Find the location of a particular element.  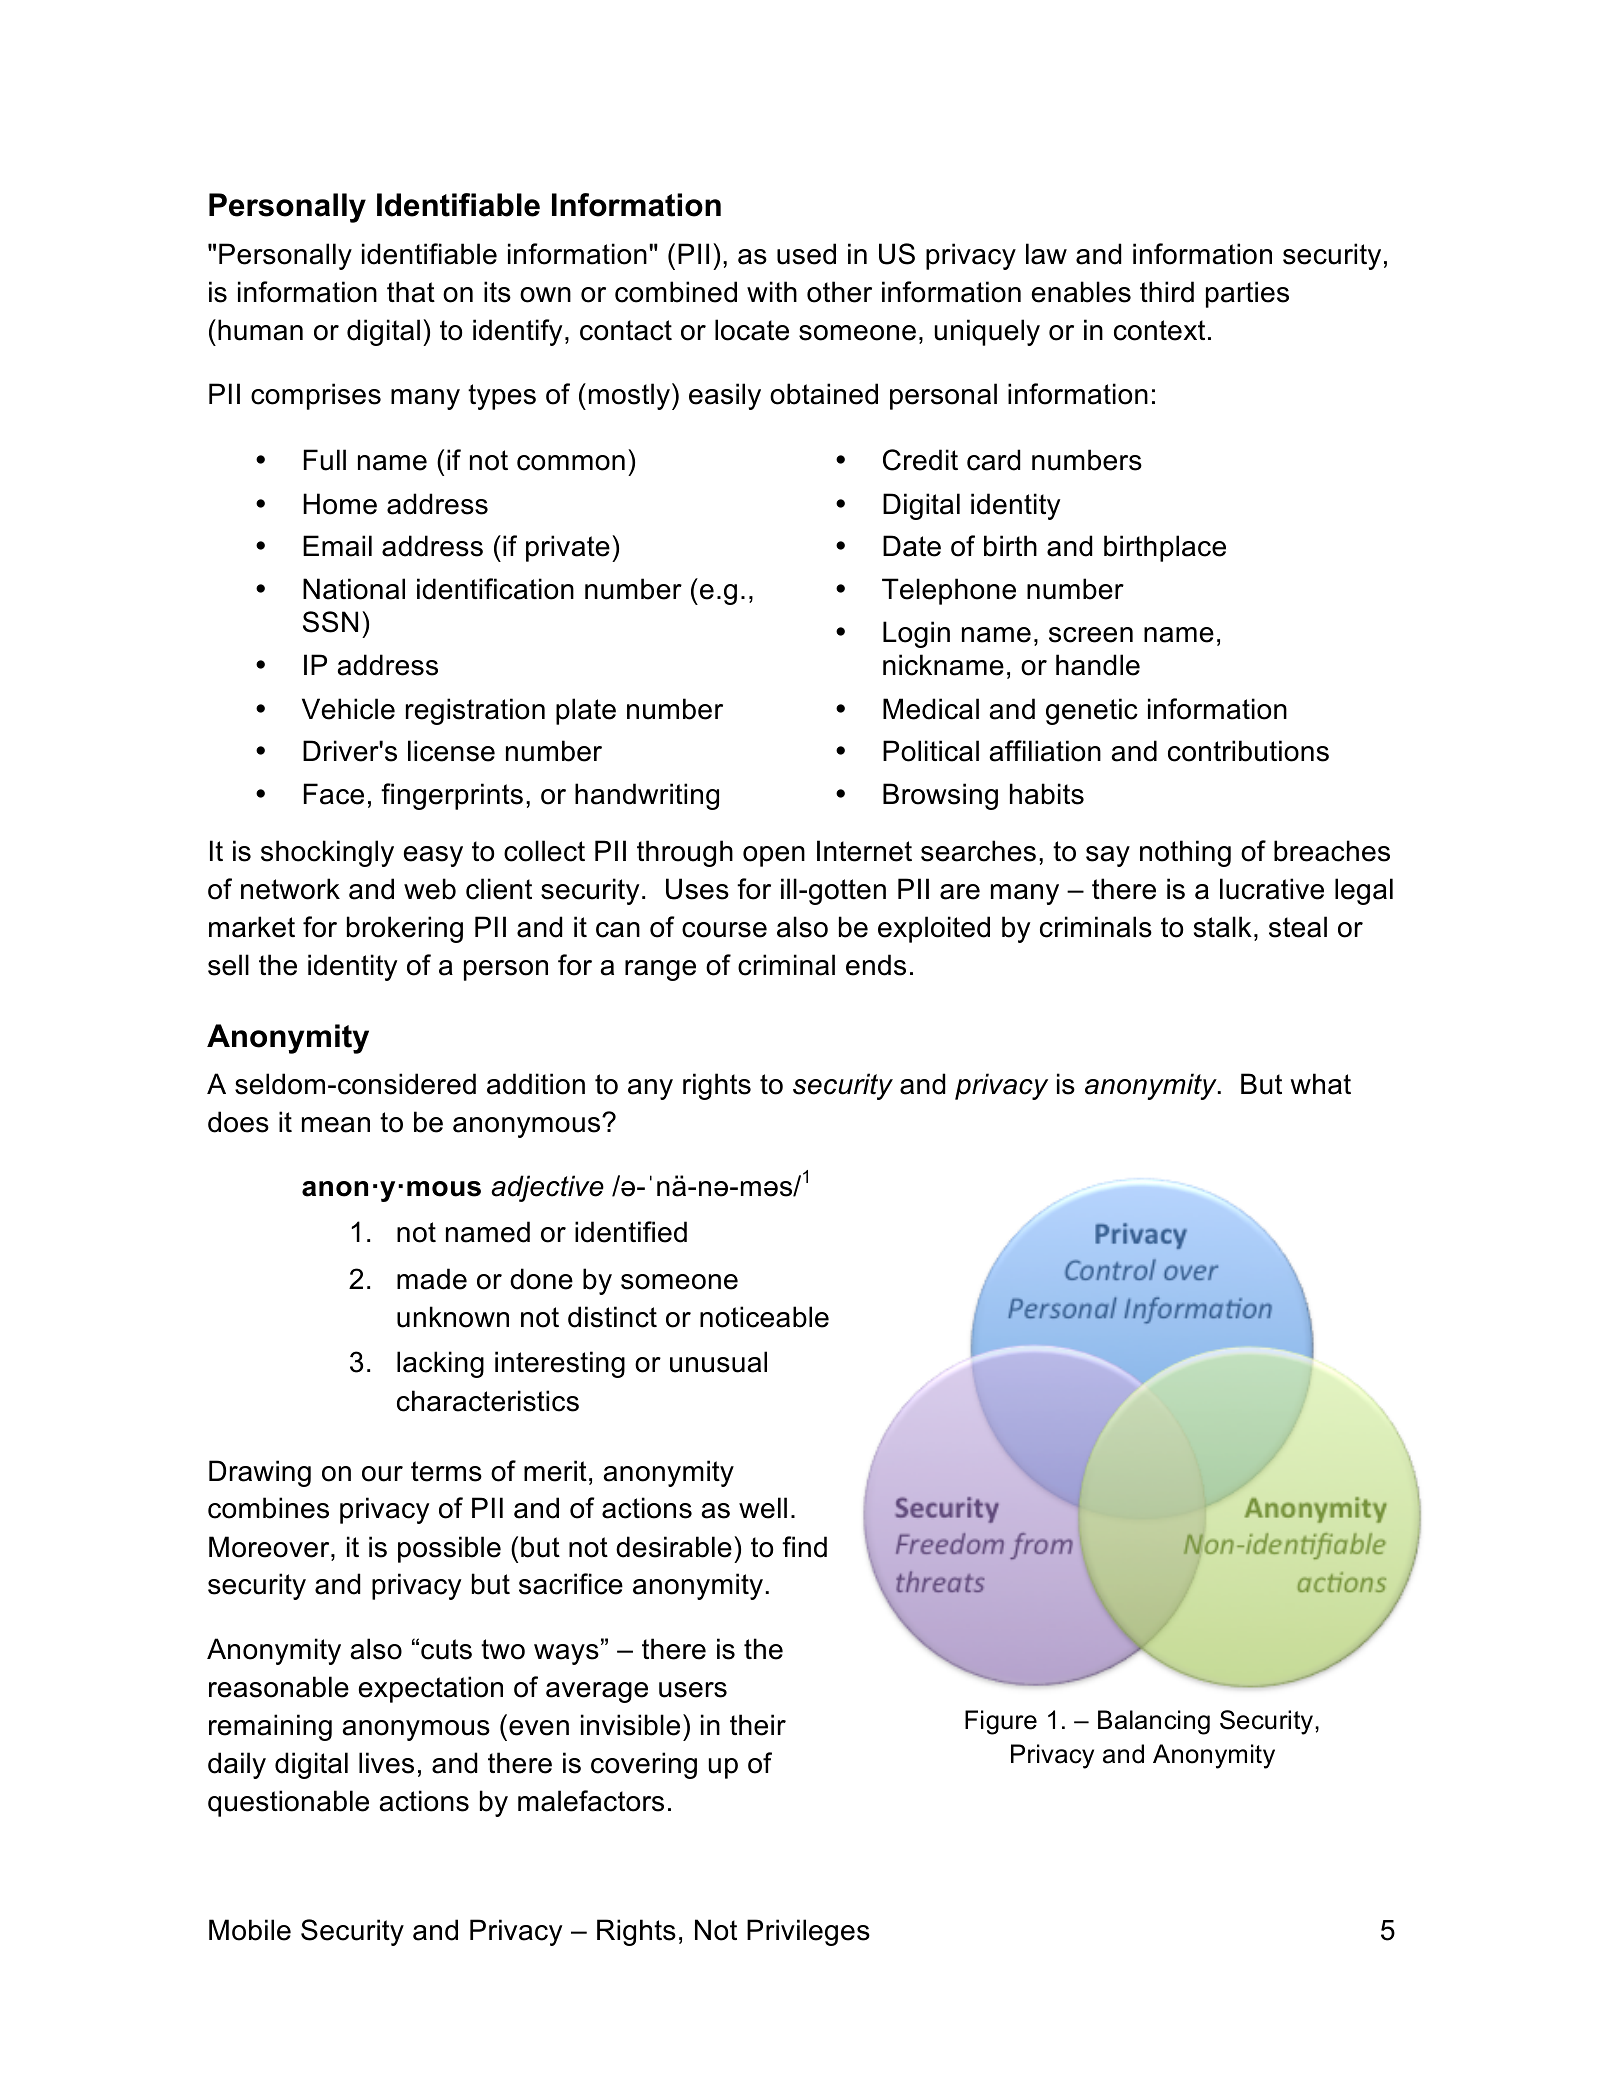

questionable is located at coordinates (288, 1803).
